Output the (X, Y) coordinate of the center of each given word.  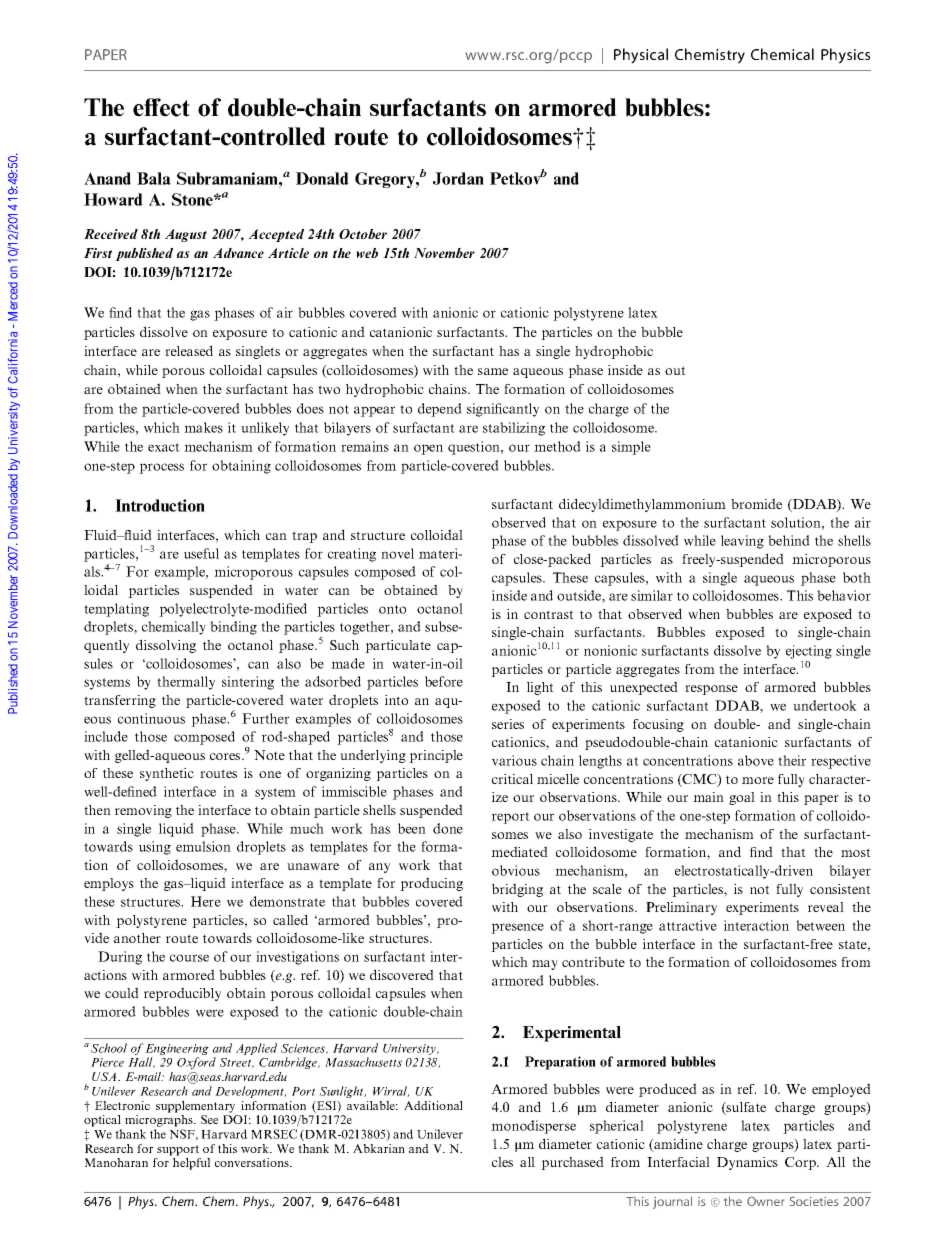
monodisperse (533, 1127)
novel (397, 553)
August (186, 235)
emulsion (203, 846)
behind (789, 540)
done (448, 828)
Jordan (458, 178)
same (493, 371)
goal (742, 798)
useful (201, 553)
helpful (191, 1164)
